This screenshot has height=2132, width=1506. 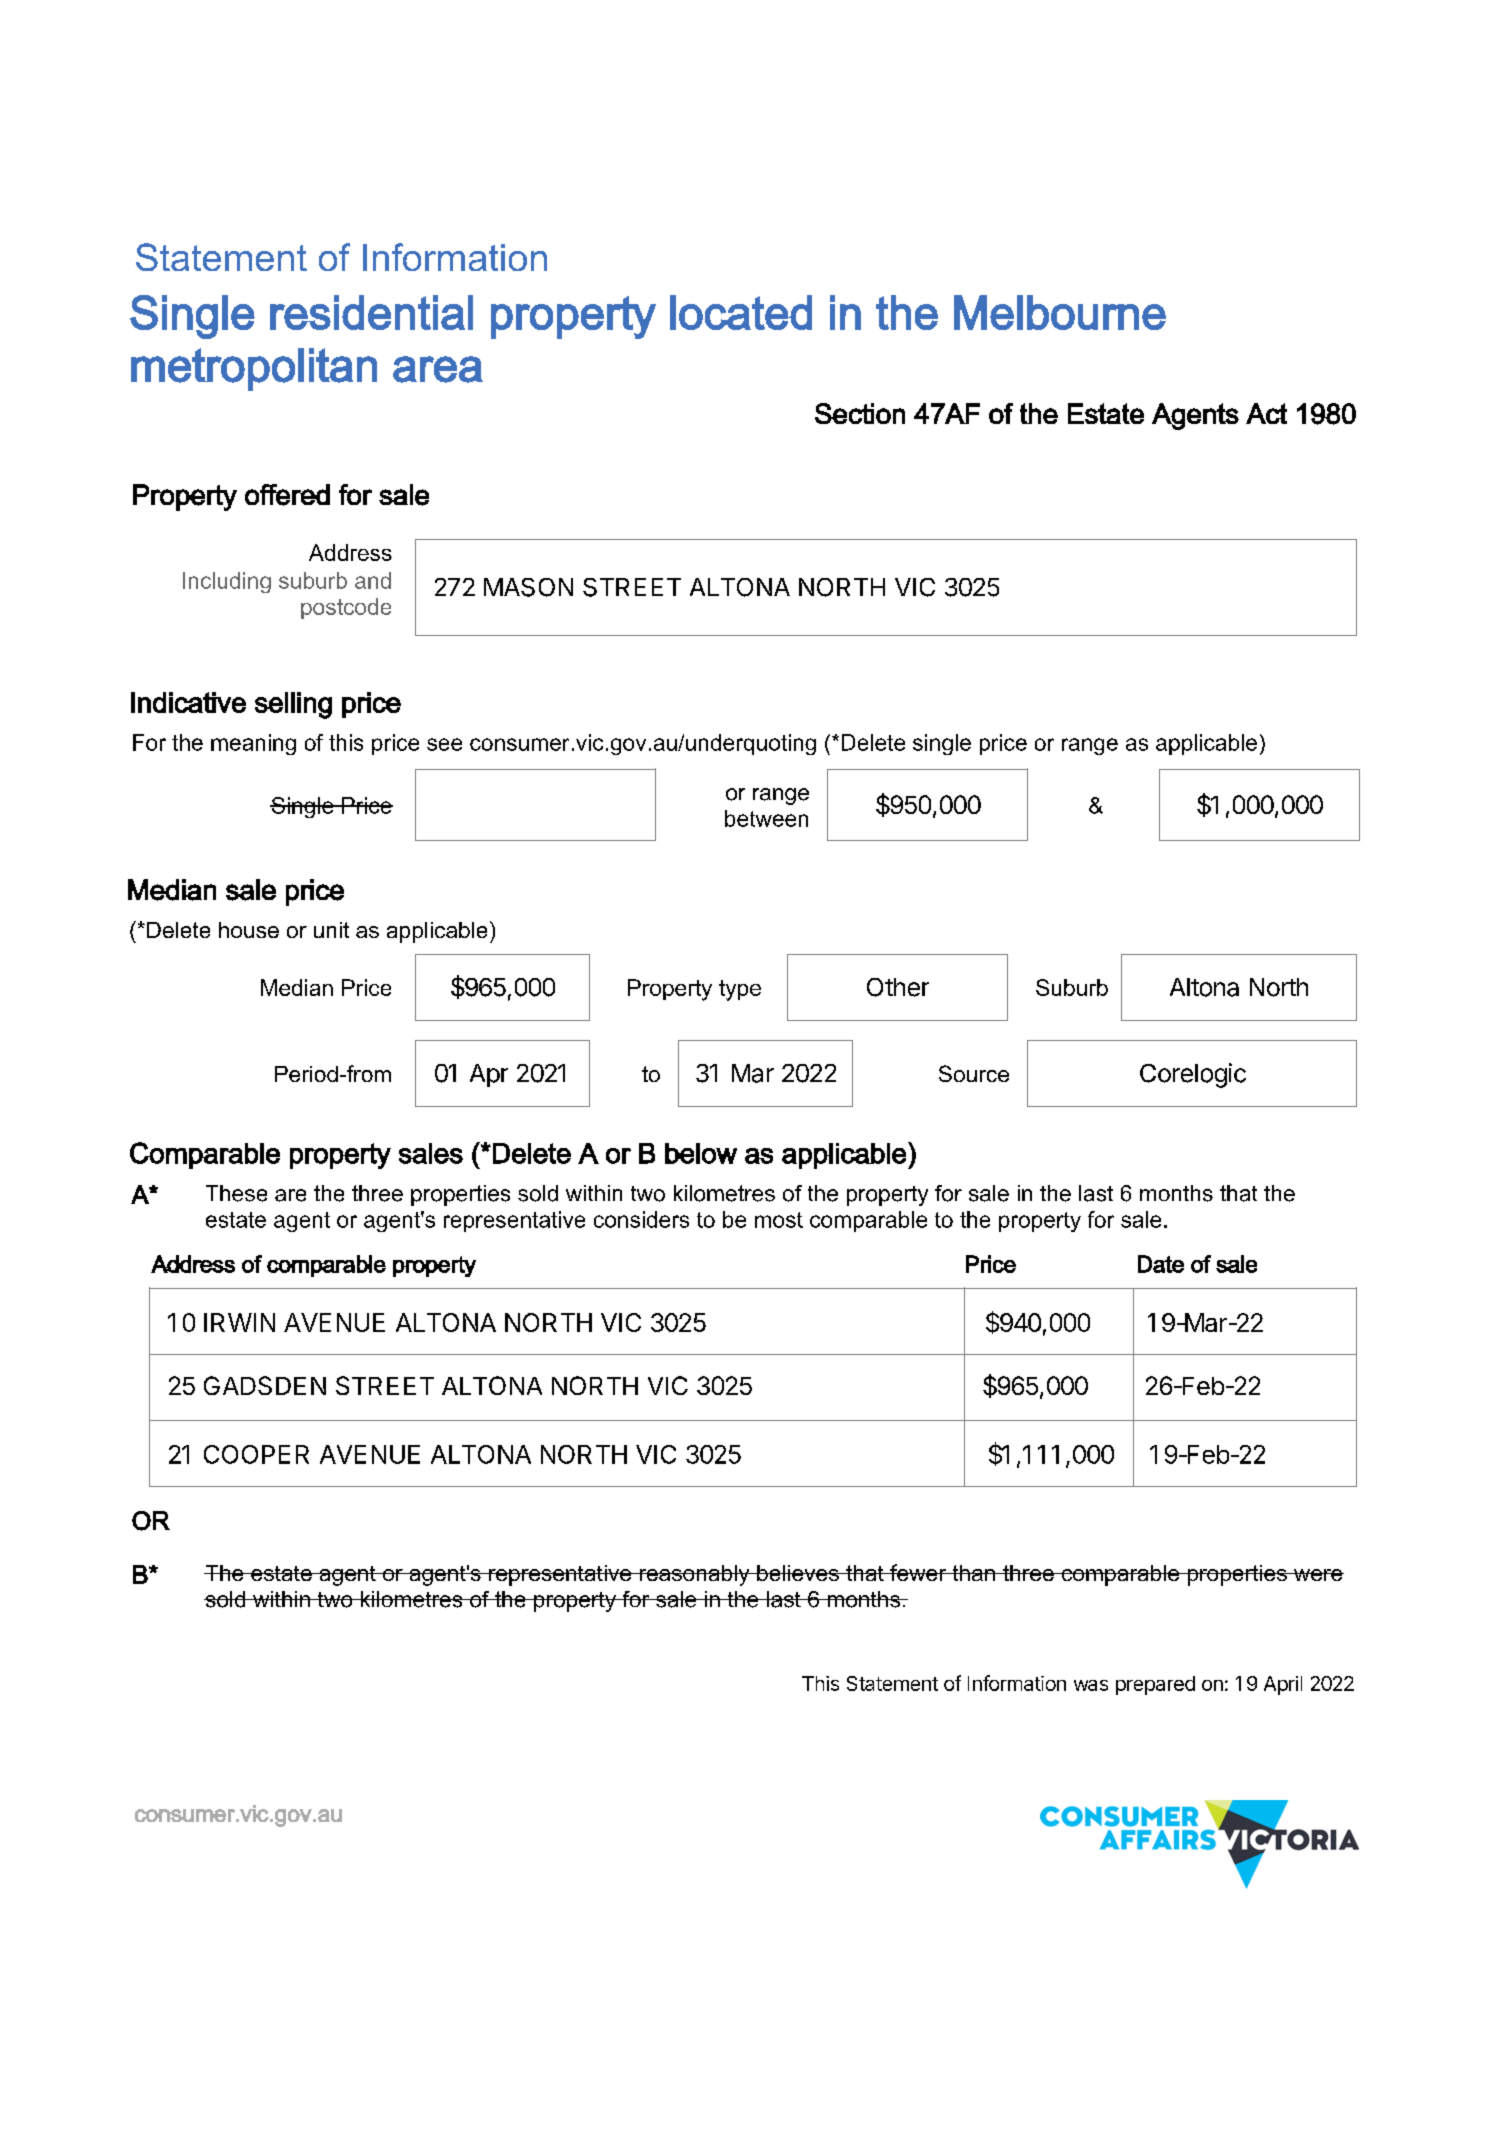 I want to click on unit, so click(x=331, y=930).
